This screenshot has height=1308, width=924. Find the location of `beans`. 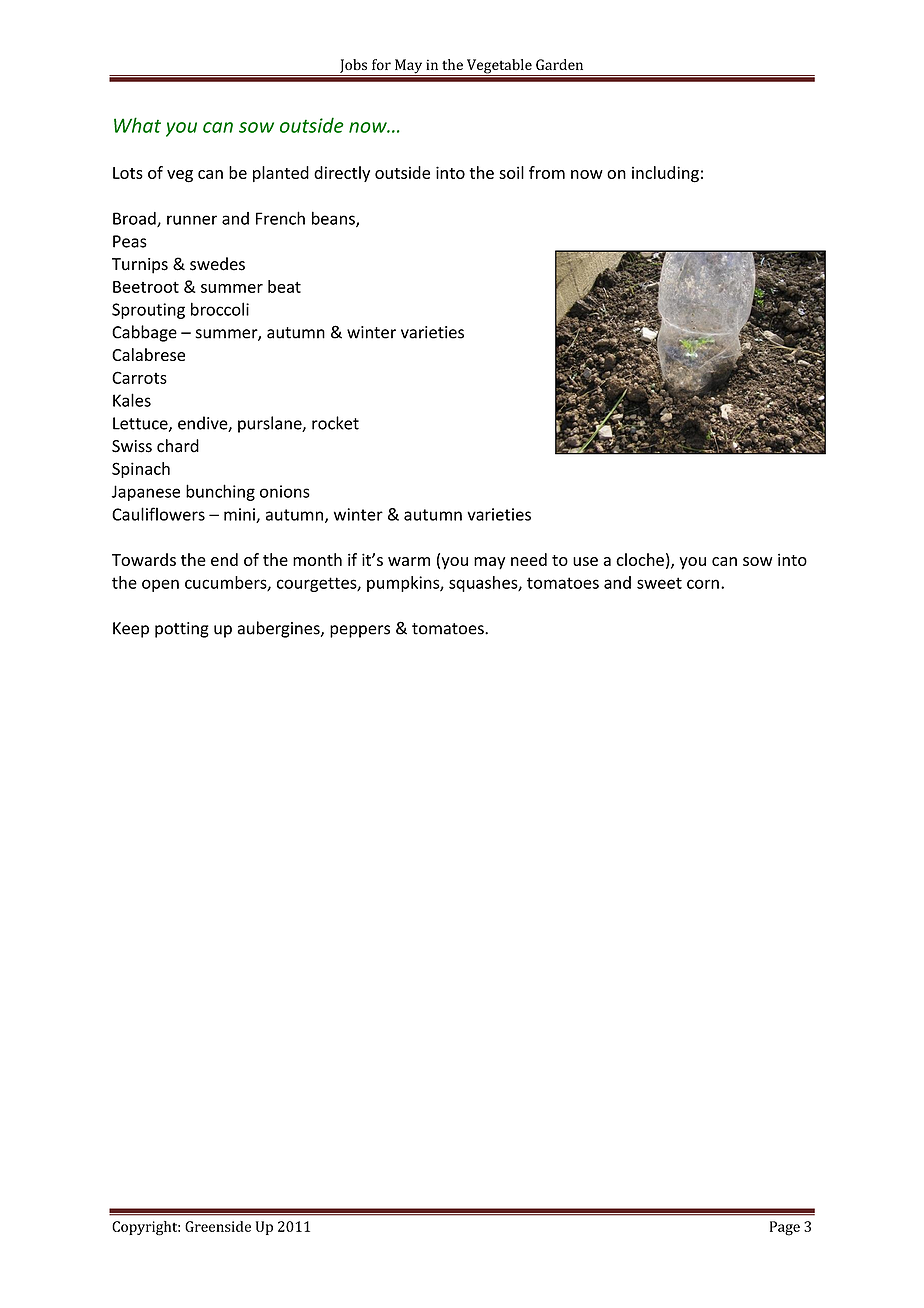

beans is located at coordinates (334, 219).
